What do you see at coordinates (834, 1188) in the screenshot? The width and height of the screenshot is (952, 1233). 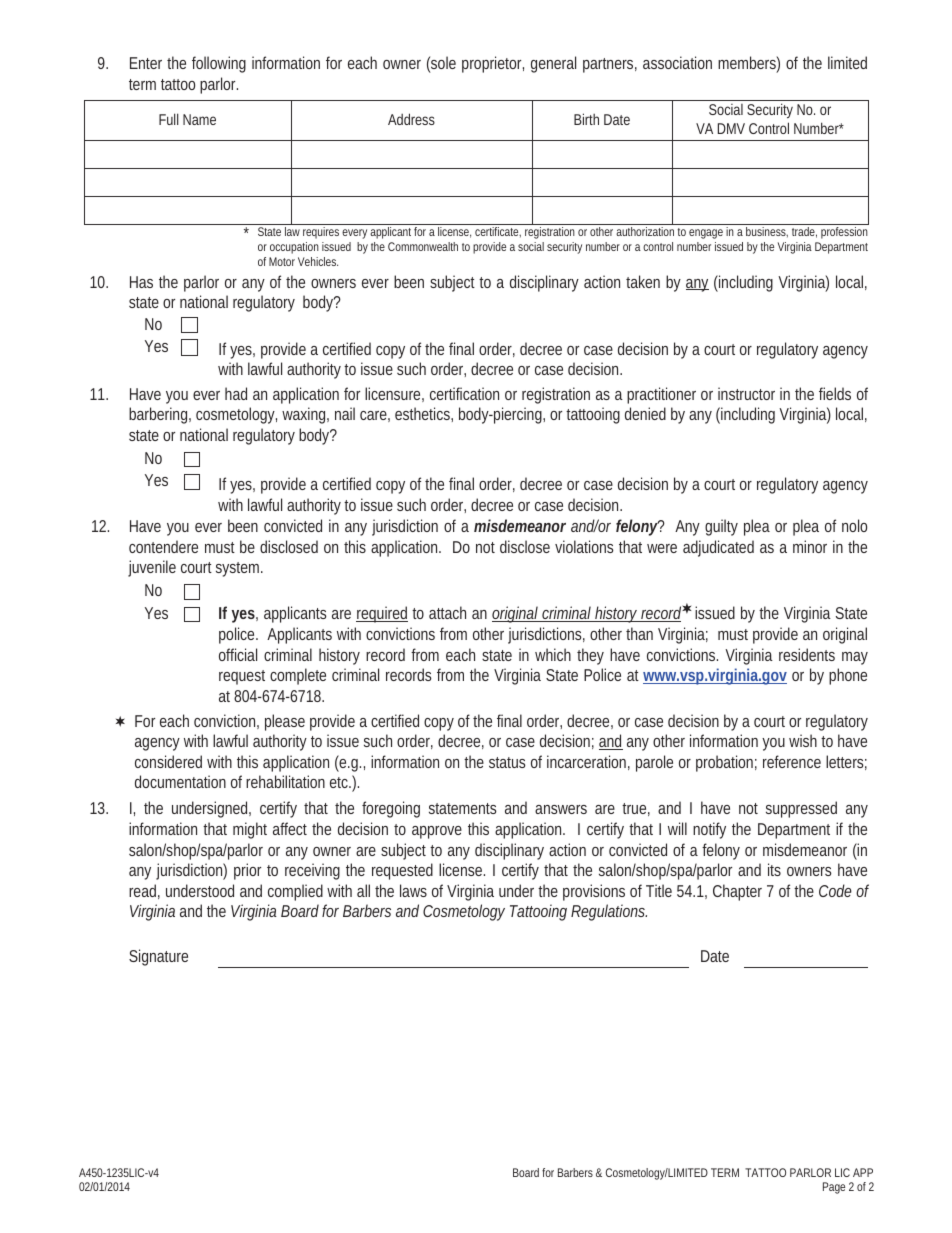 I see `Page` at bounding box center [834, 1188].
